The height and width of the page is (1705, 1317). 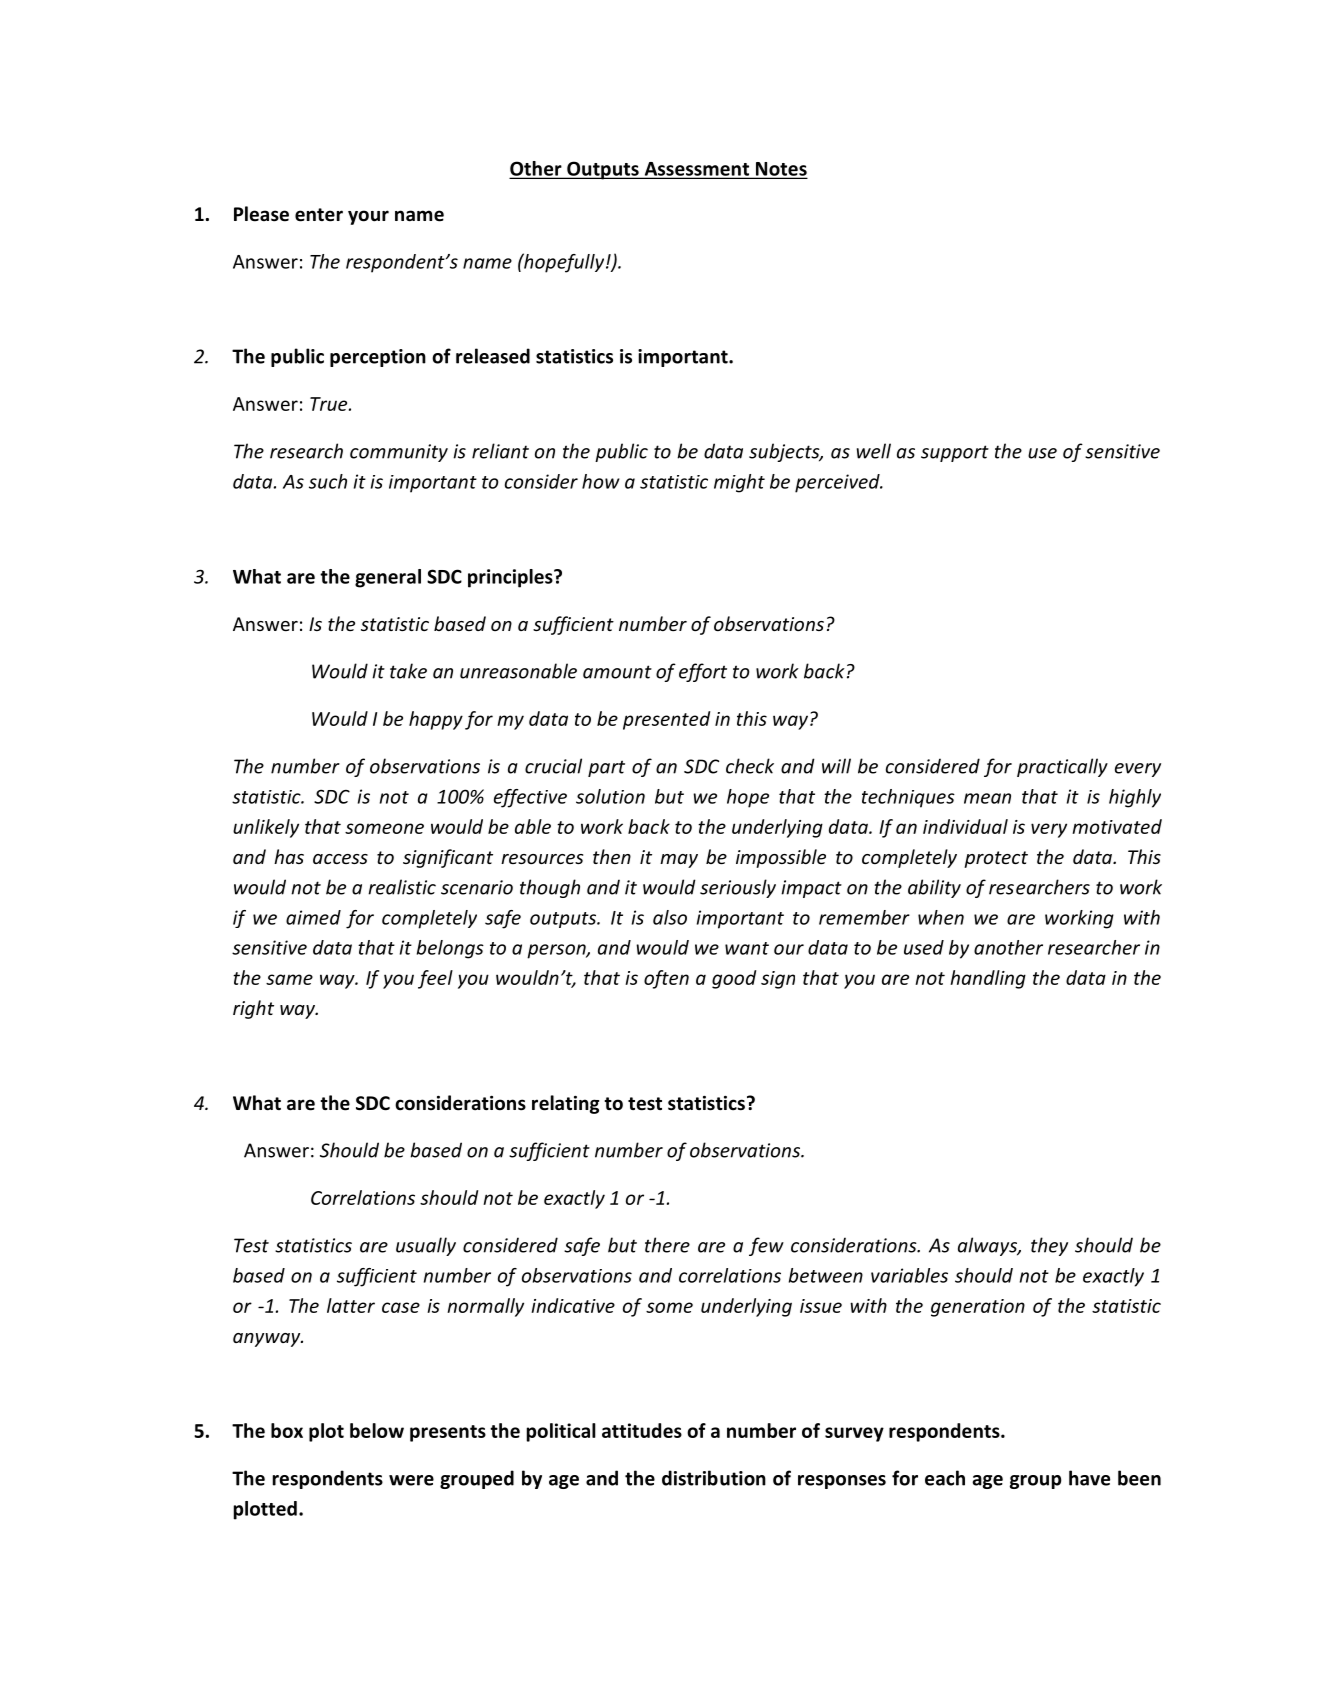 What do you see at coordinates (388, 578) in the page?
I see `general` at bounding box center [388, 578].
